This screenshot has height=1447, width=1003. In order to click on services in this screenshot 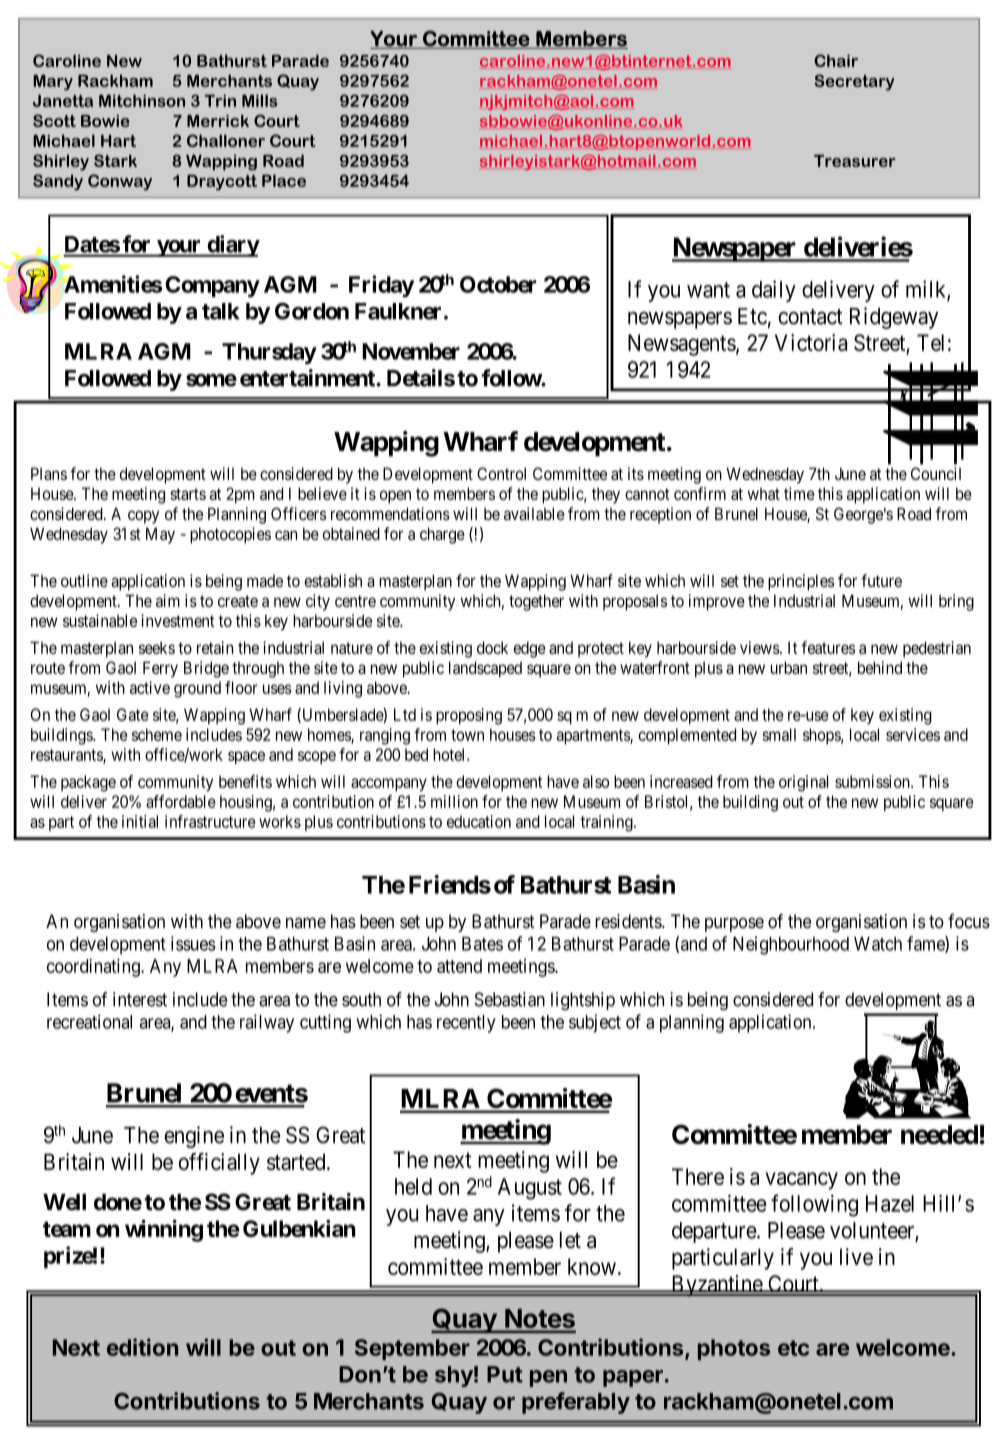, I will do `click(913, 734)`.
